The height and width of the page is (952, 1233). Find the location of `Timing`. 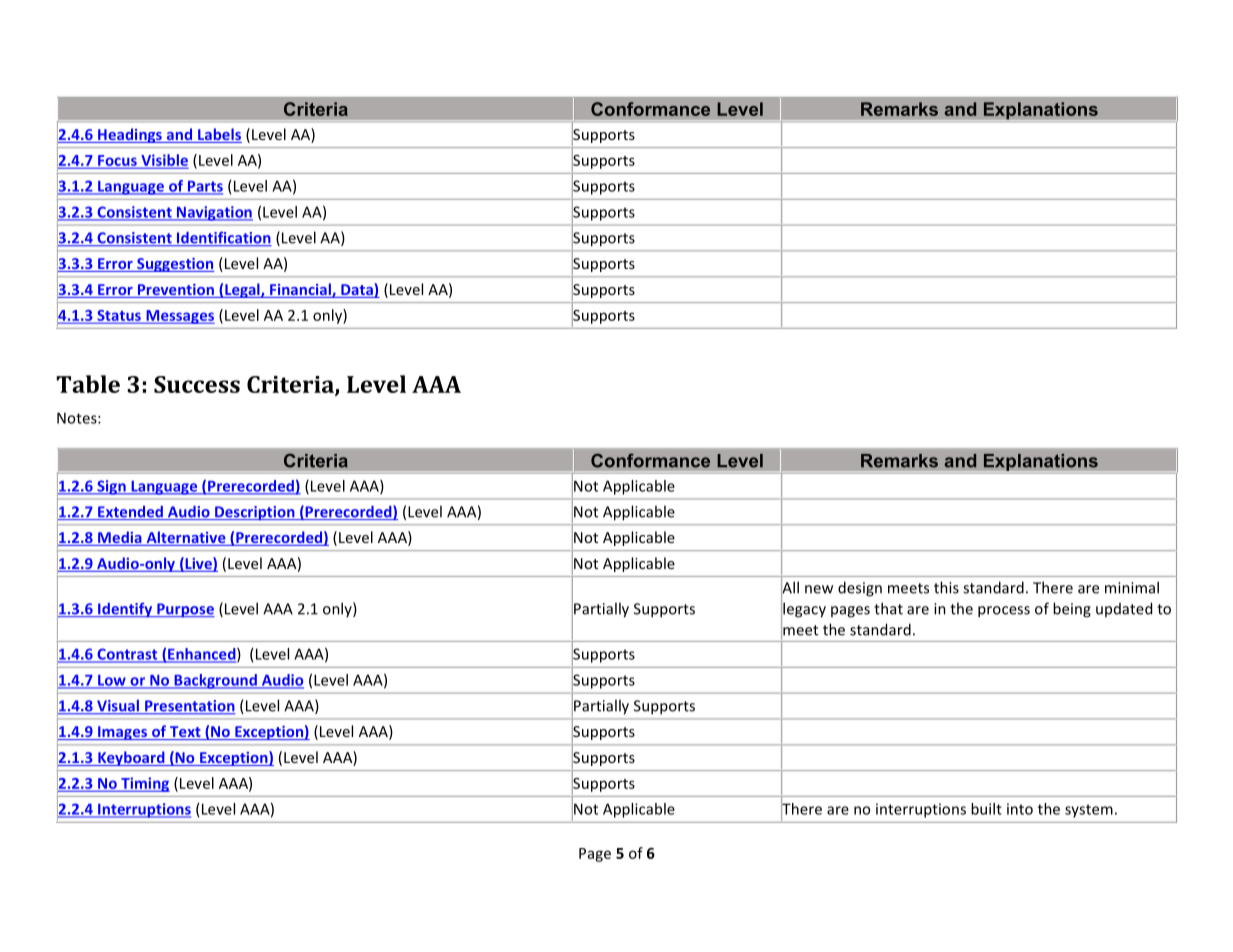

Timing is located at coordinates (144, 784).
